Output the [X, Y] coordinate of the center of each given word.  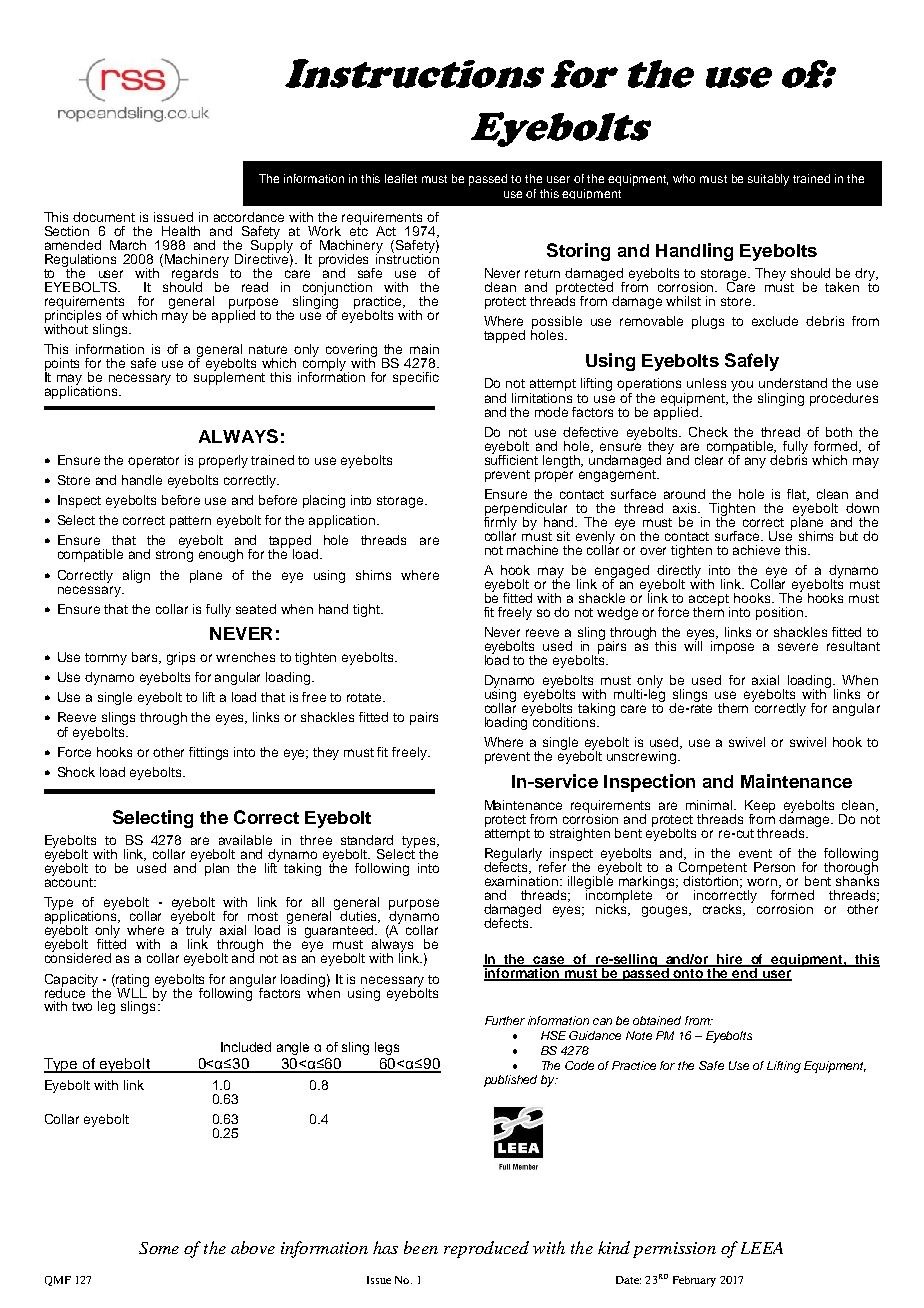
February [694, 1281]
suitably [768, 180]
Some [159, 1248]
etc [359, 230]
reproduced [486, 1249]
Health [181, 231]
